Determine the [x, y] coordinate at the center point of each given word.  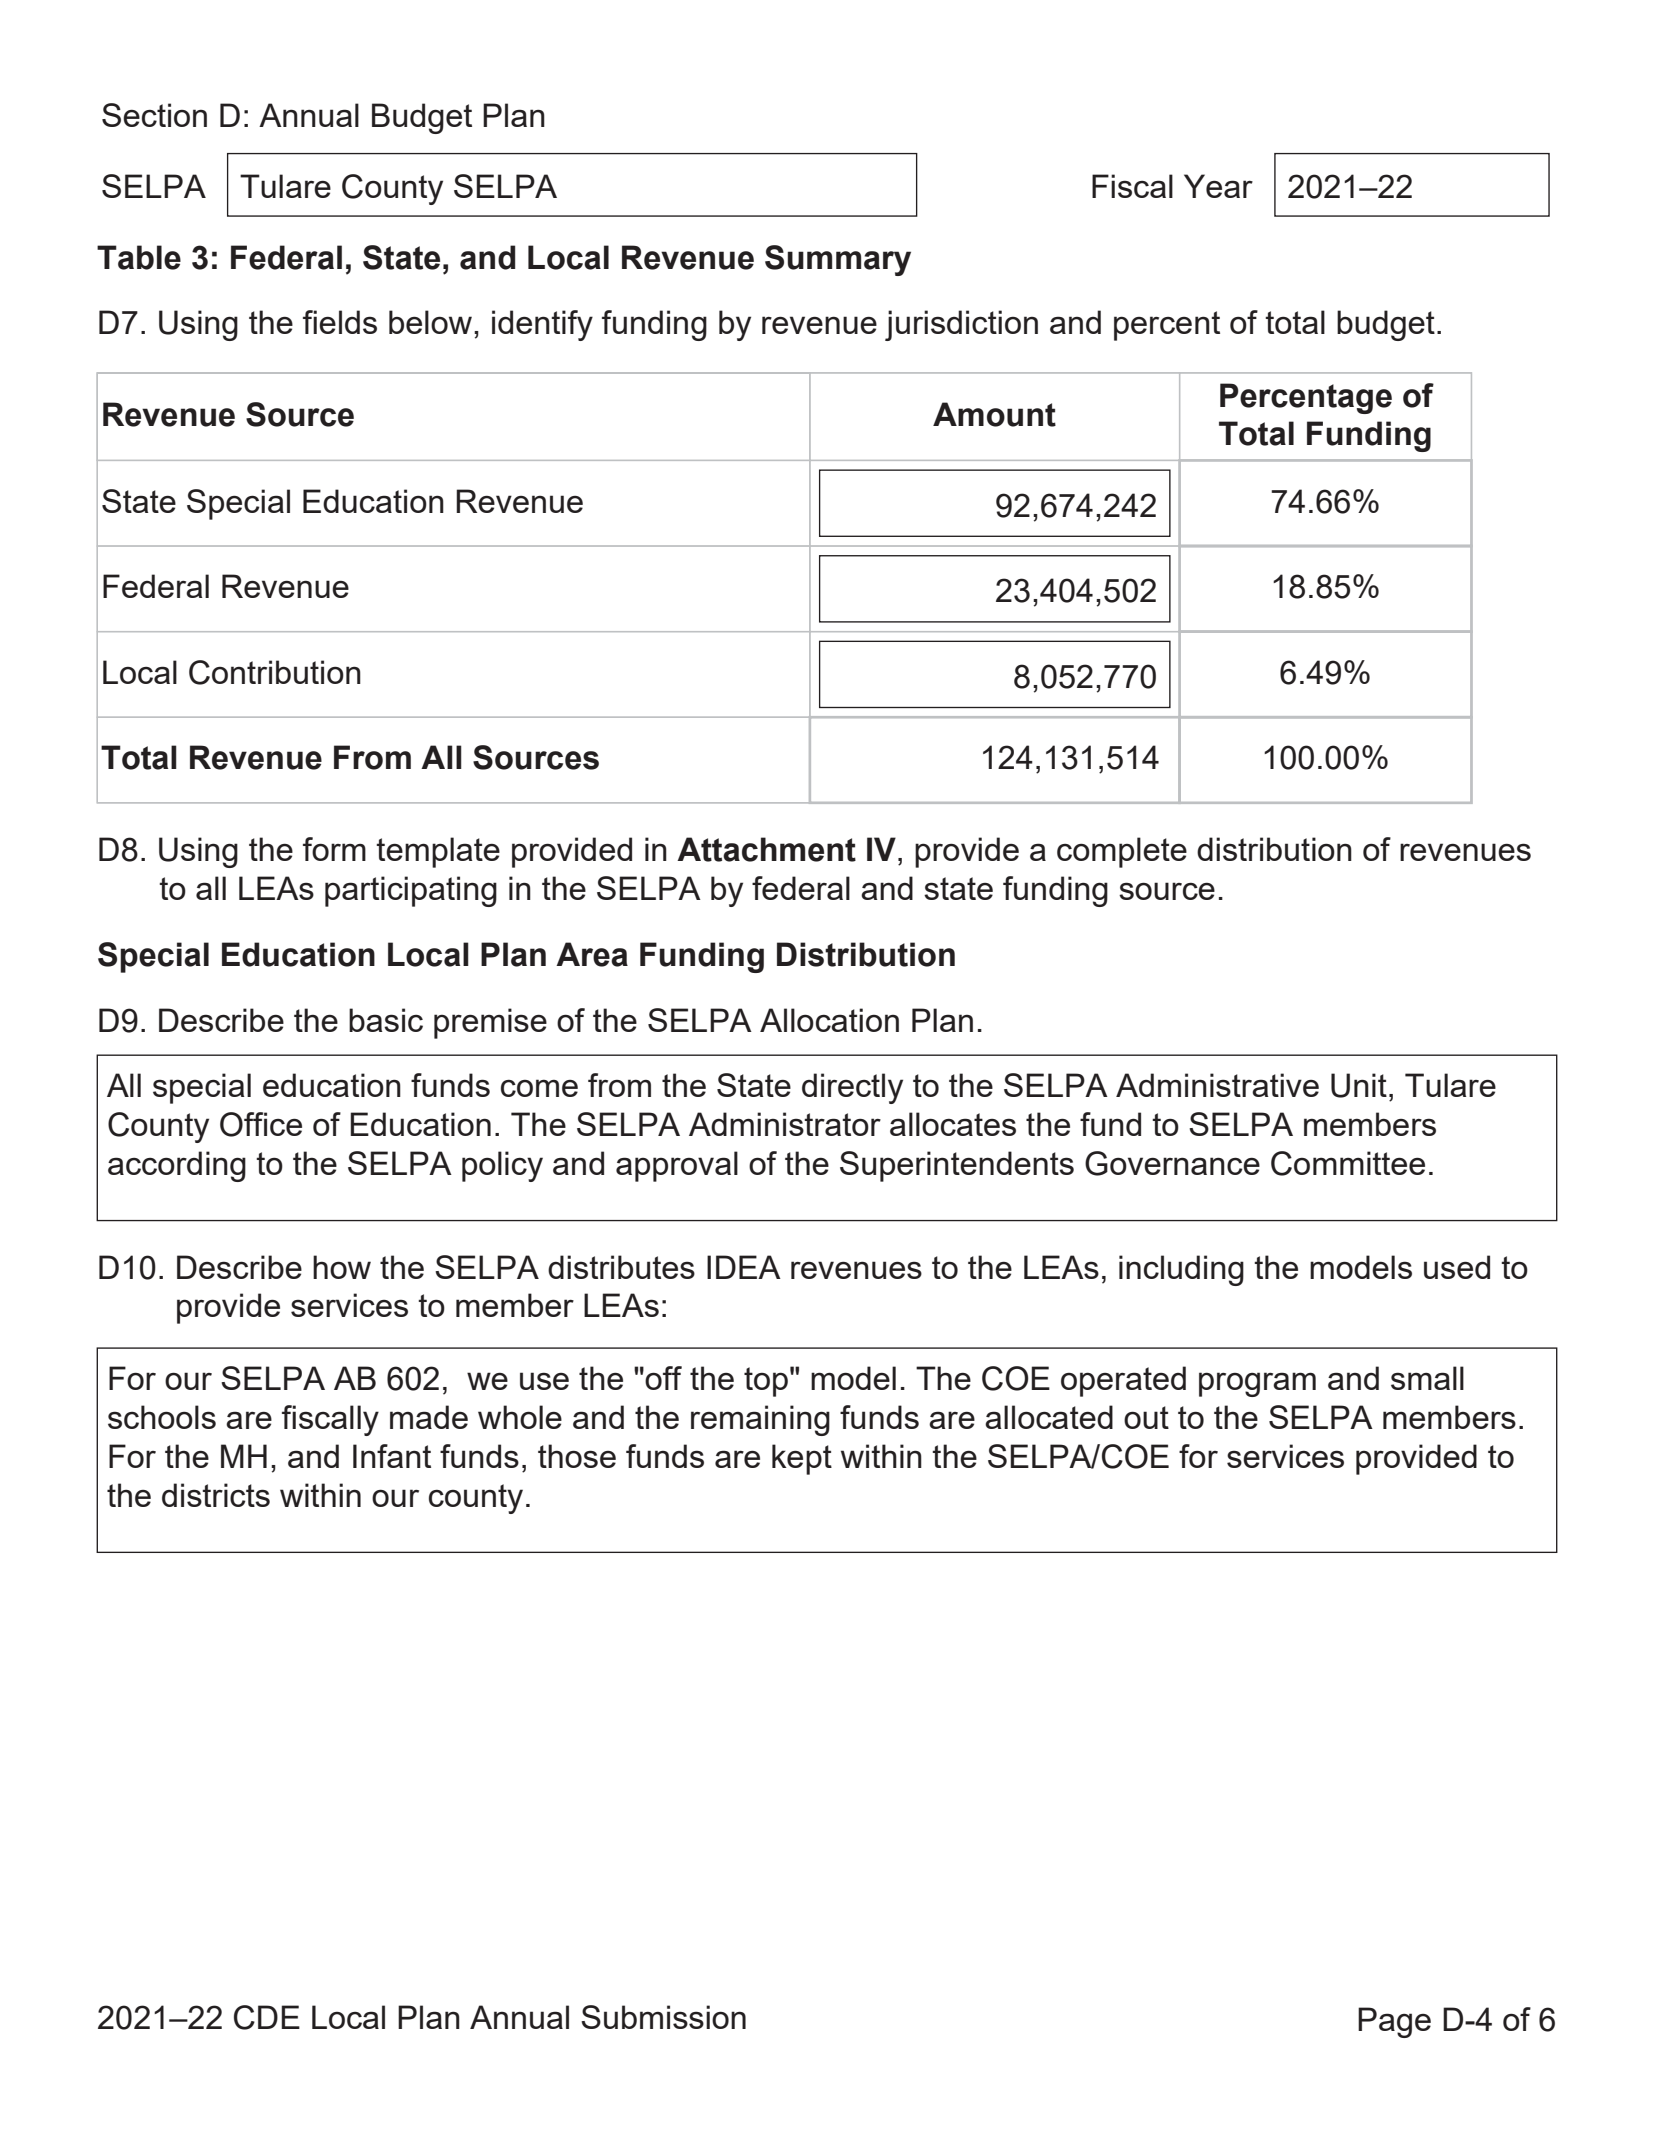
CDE [267, 2017]
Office [261, 1124]
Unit [1359, 1085]
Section [154, 115]
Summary [838, 260]
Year [1218, 186]
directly [852, 1088]
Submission [663, 2017]
